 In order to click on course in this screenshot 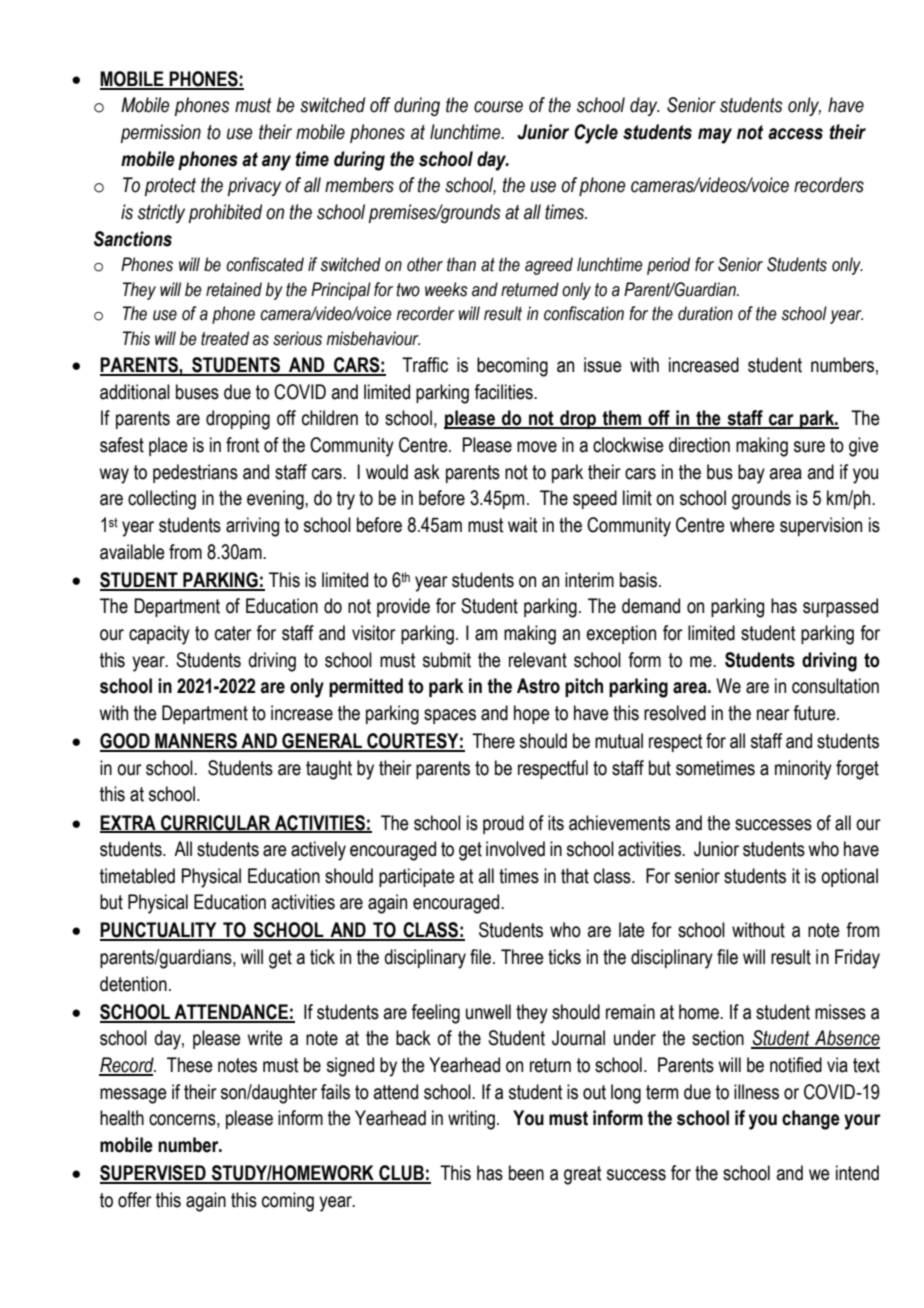, I will do `click(498, 107)`.
